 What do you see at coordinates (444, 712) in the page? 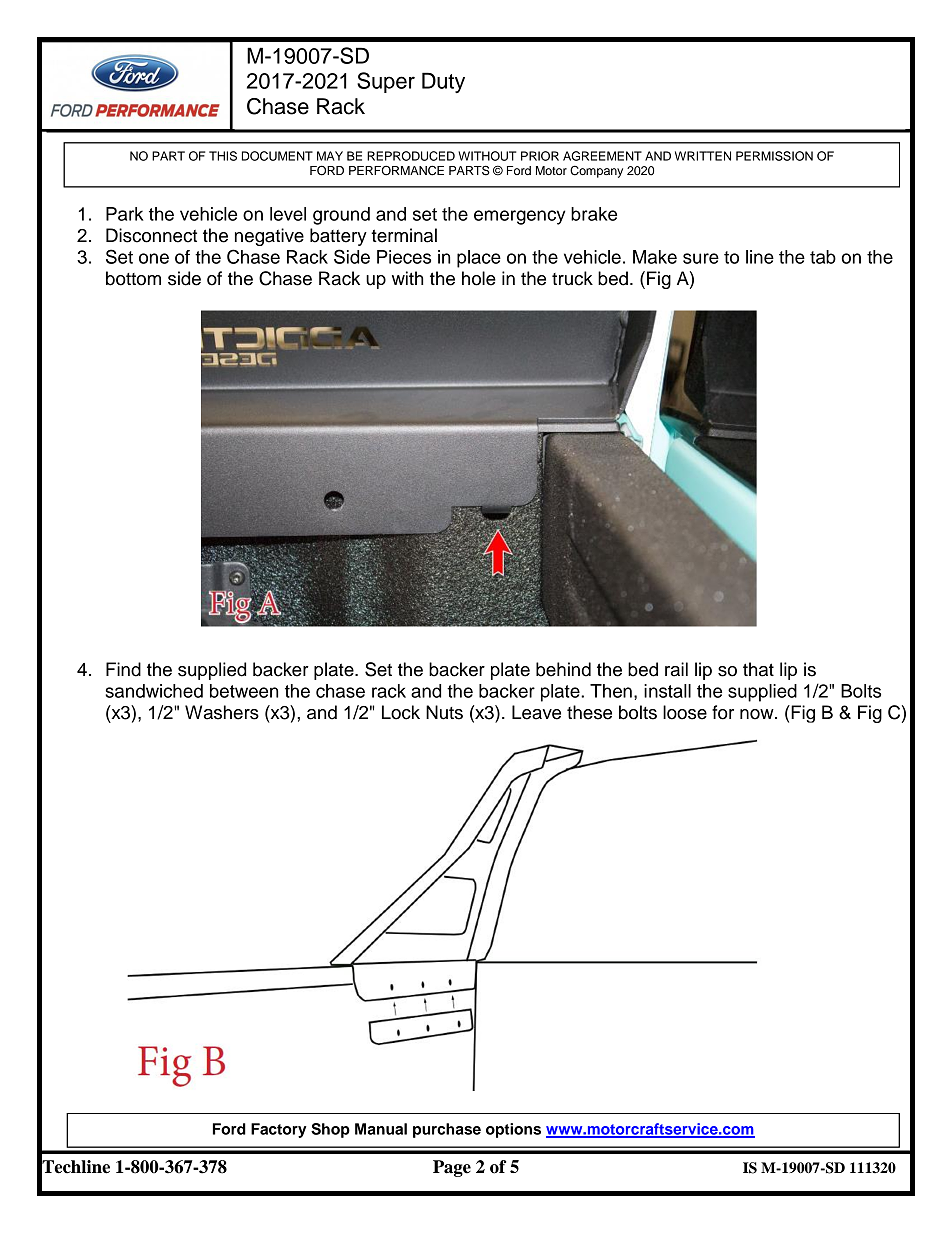
I see `Nuts` at bounding box center [444, 712].
